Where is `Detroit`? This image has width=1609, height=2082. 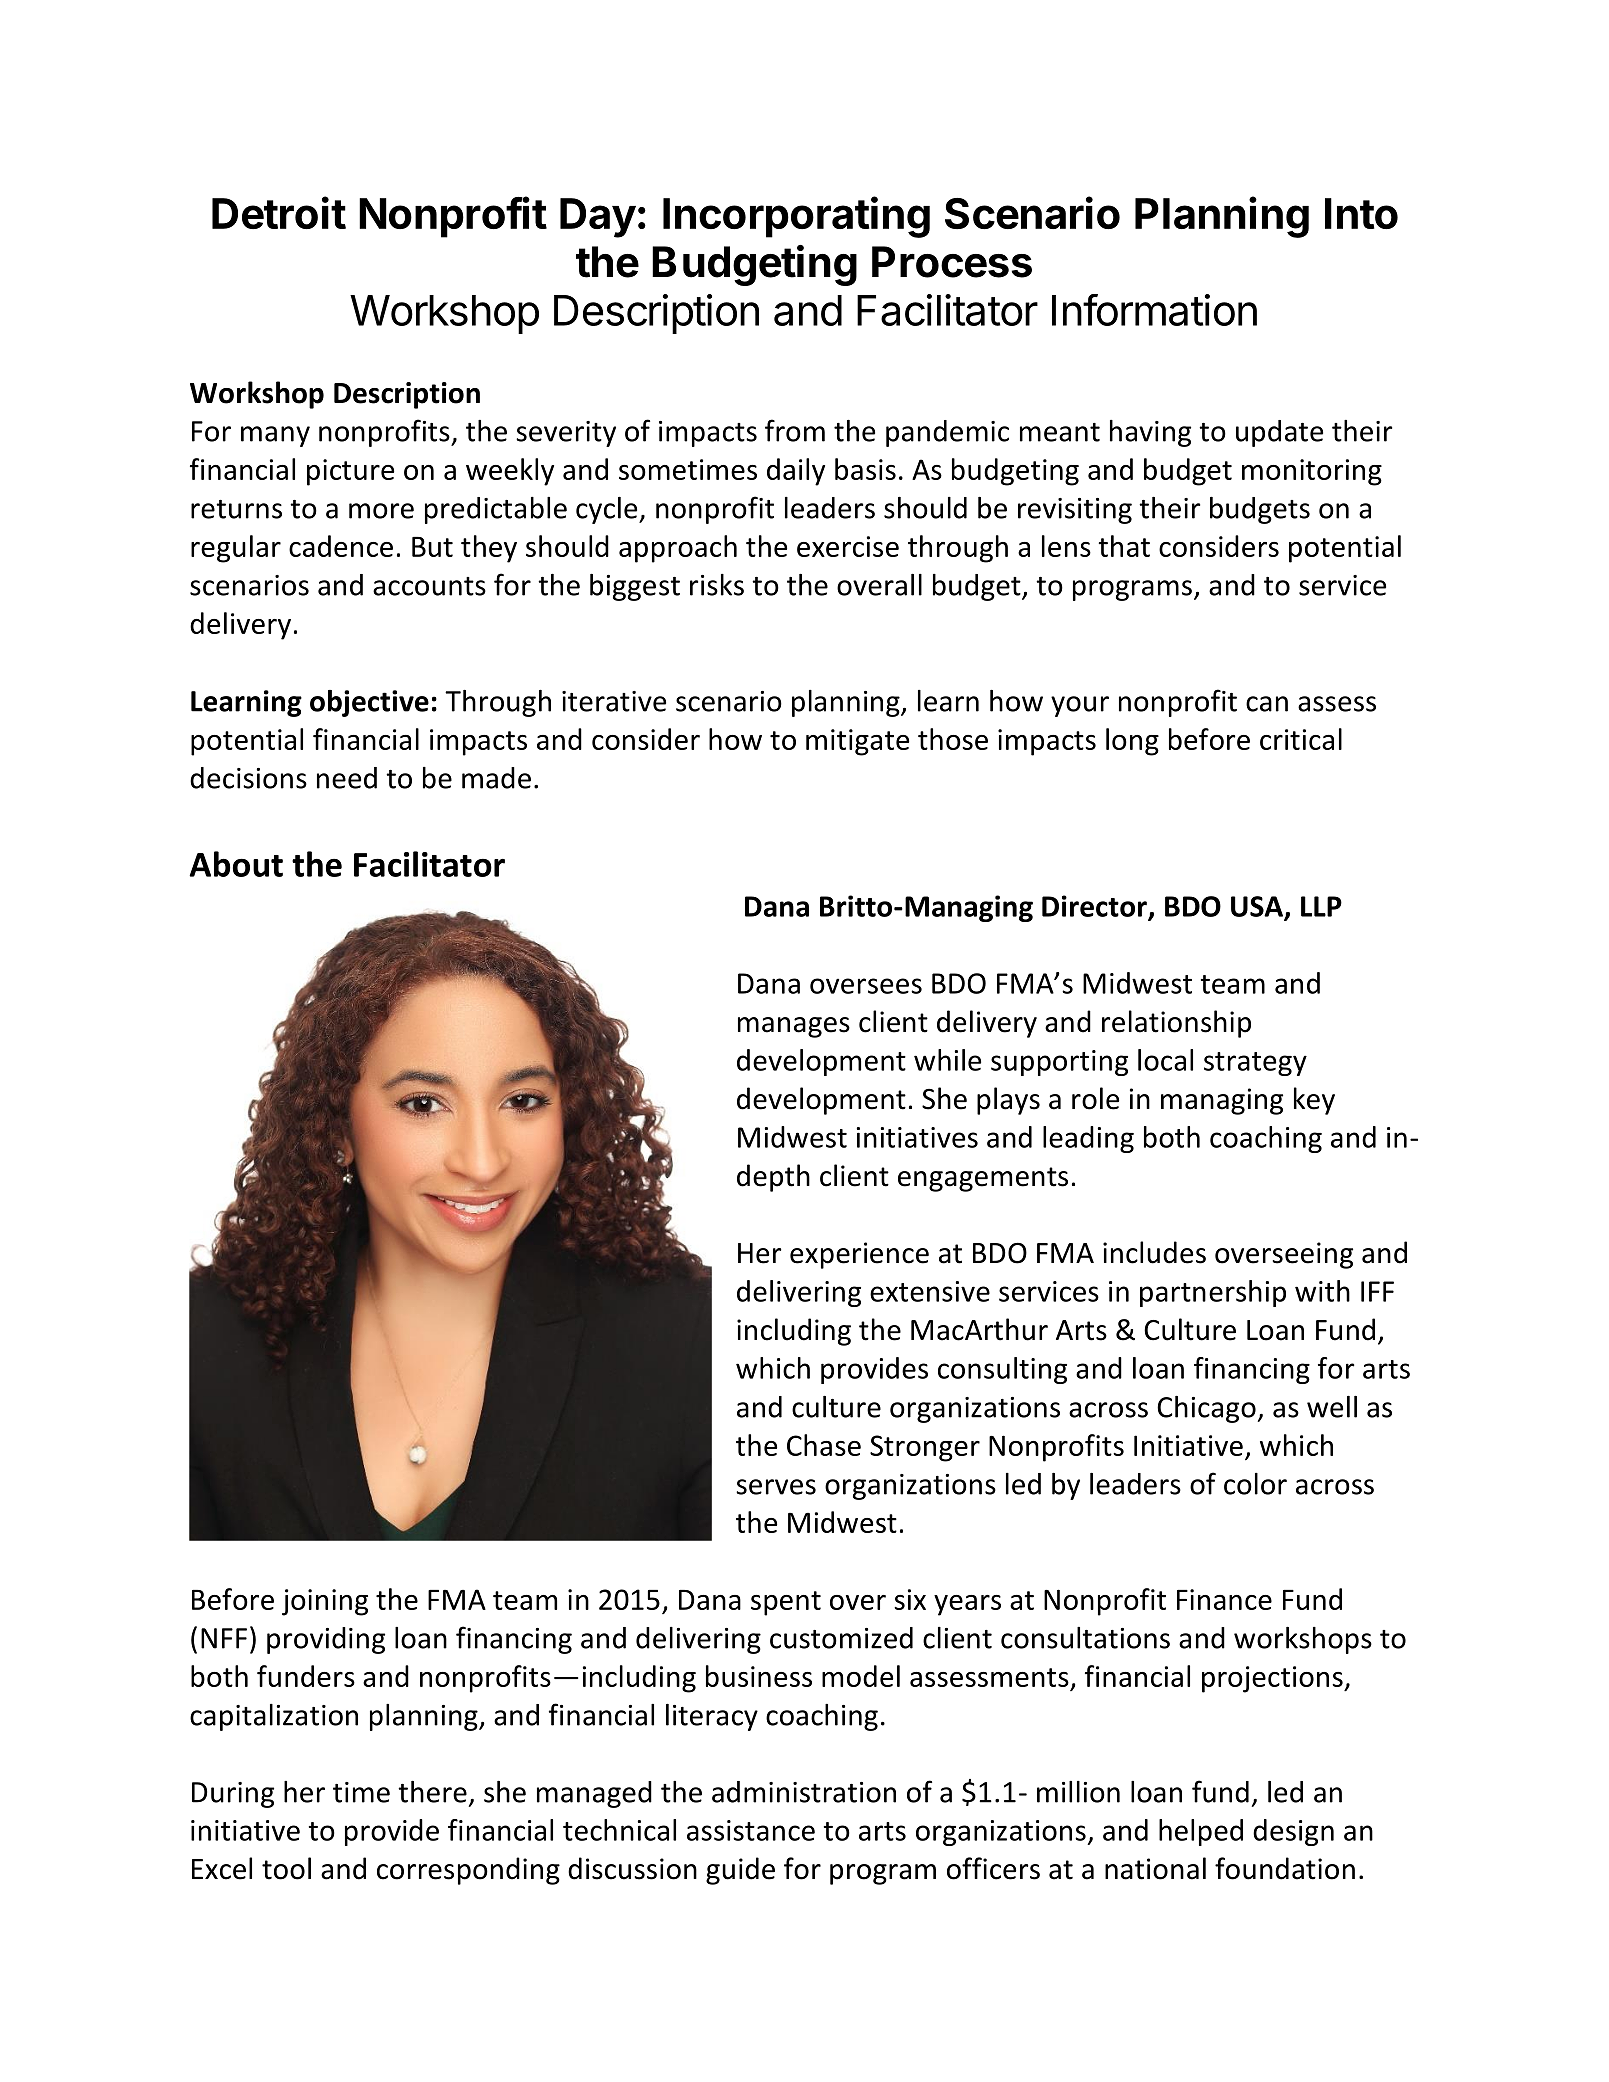 Detroit is located at coordinates (279, 212).
